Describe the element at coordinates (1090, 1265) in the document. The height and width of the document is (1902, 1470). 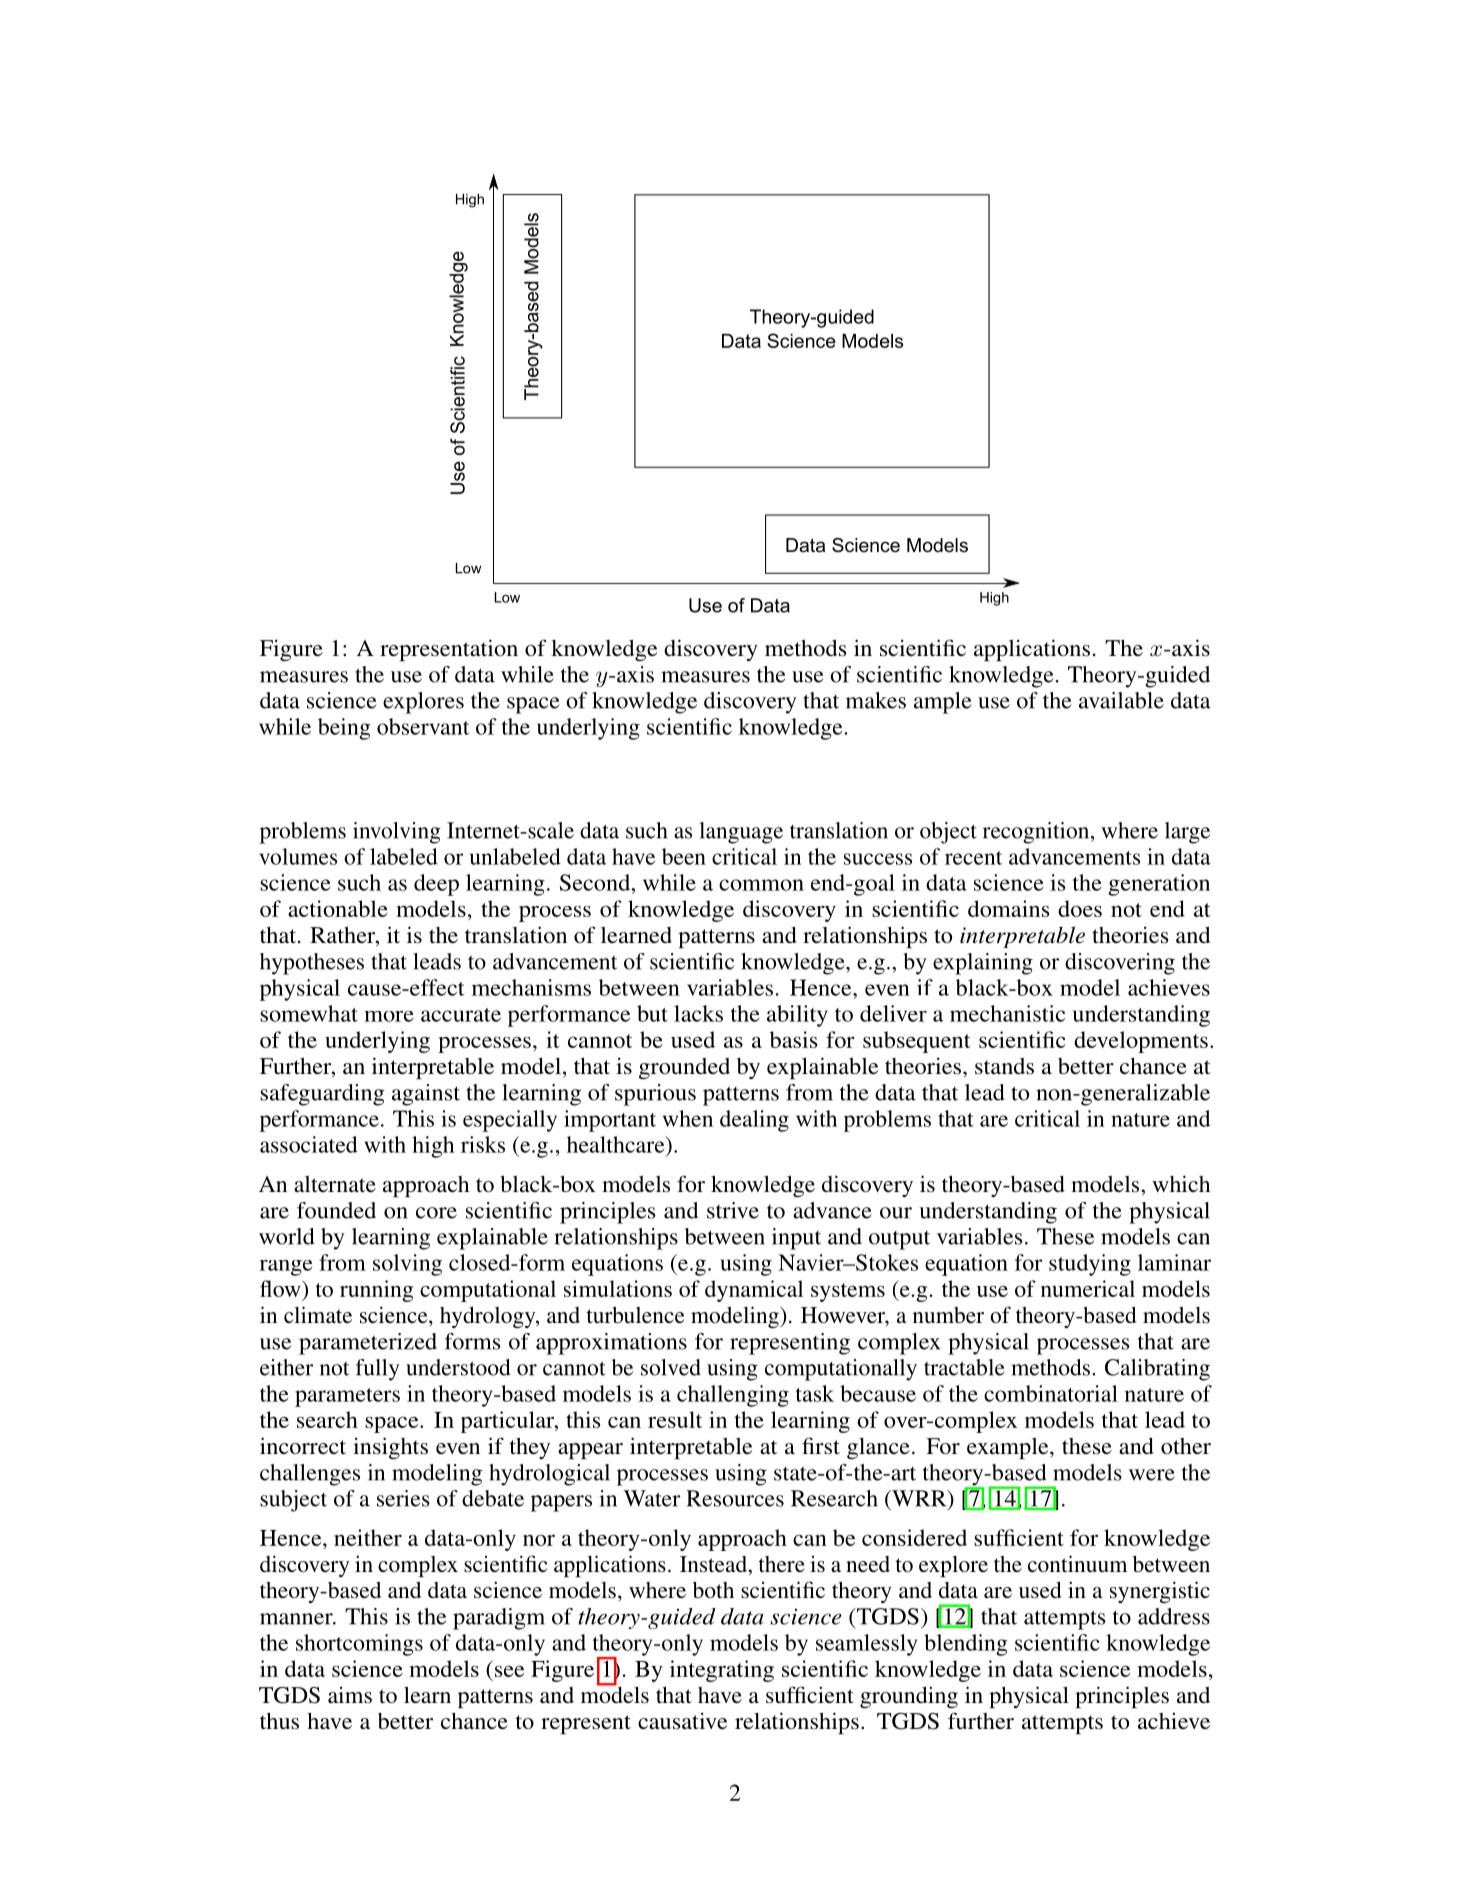
I see `studying` at that location.
